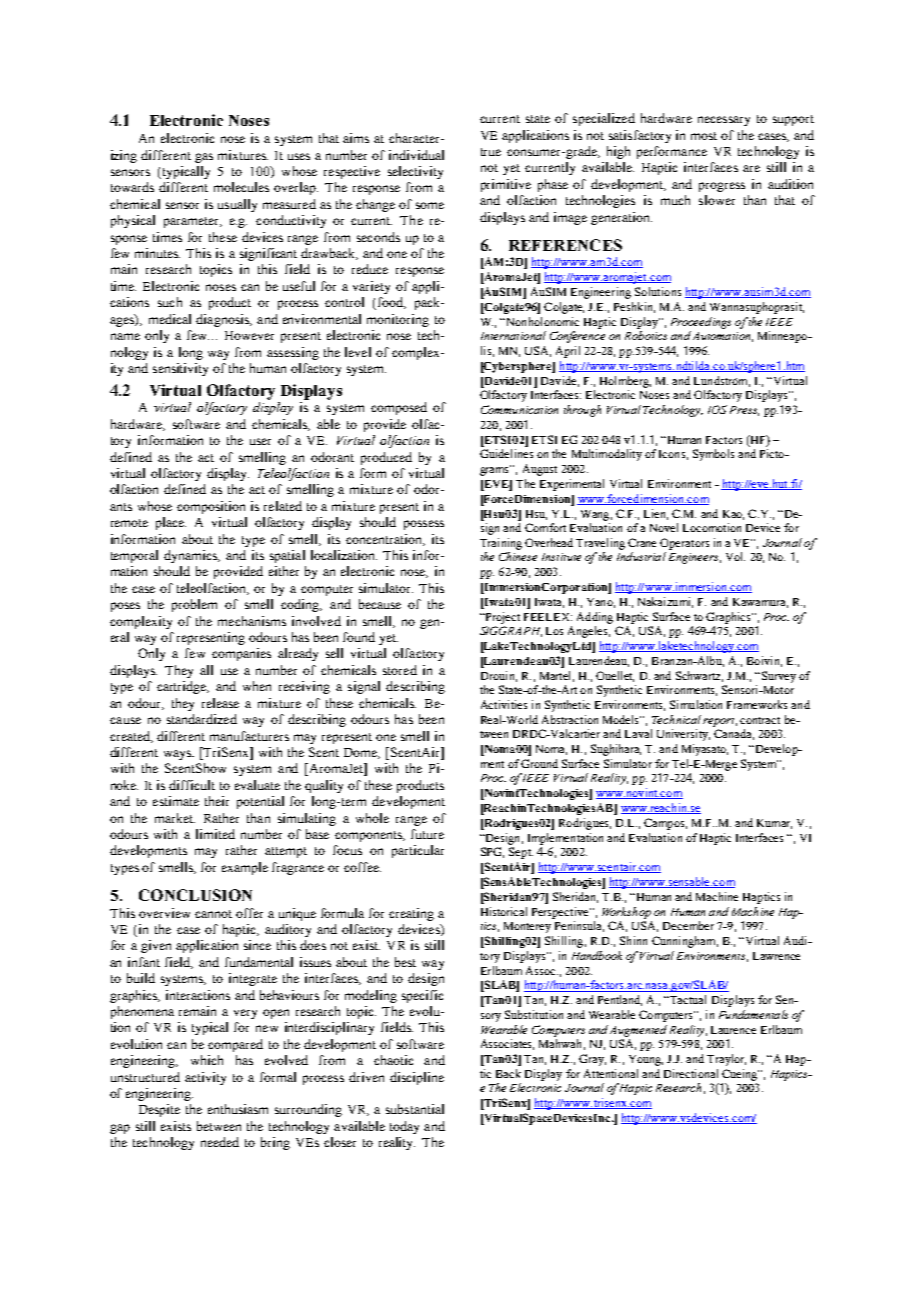 The height and width of the screenshot is (1308, 924). What do you see at coordinates (415, 1109) in the screenshot?
I see `substantial` at bounding box center [415, 1109].
